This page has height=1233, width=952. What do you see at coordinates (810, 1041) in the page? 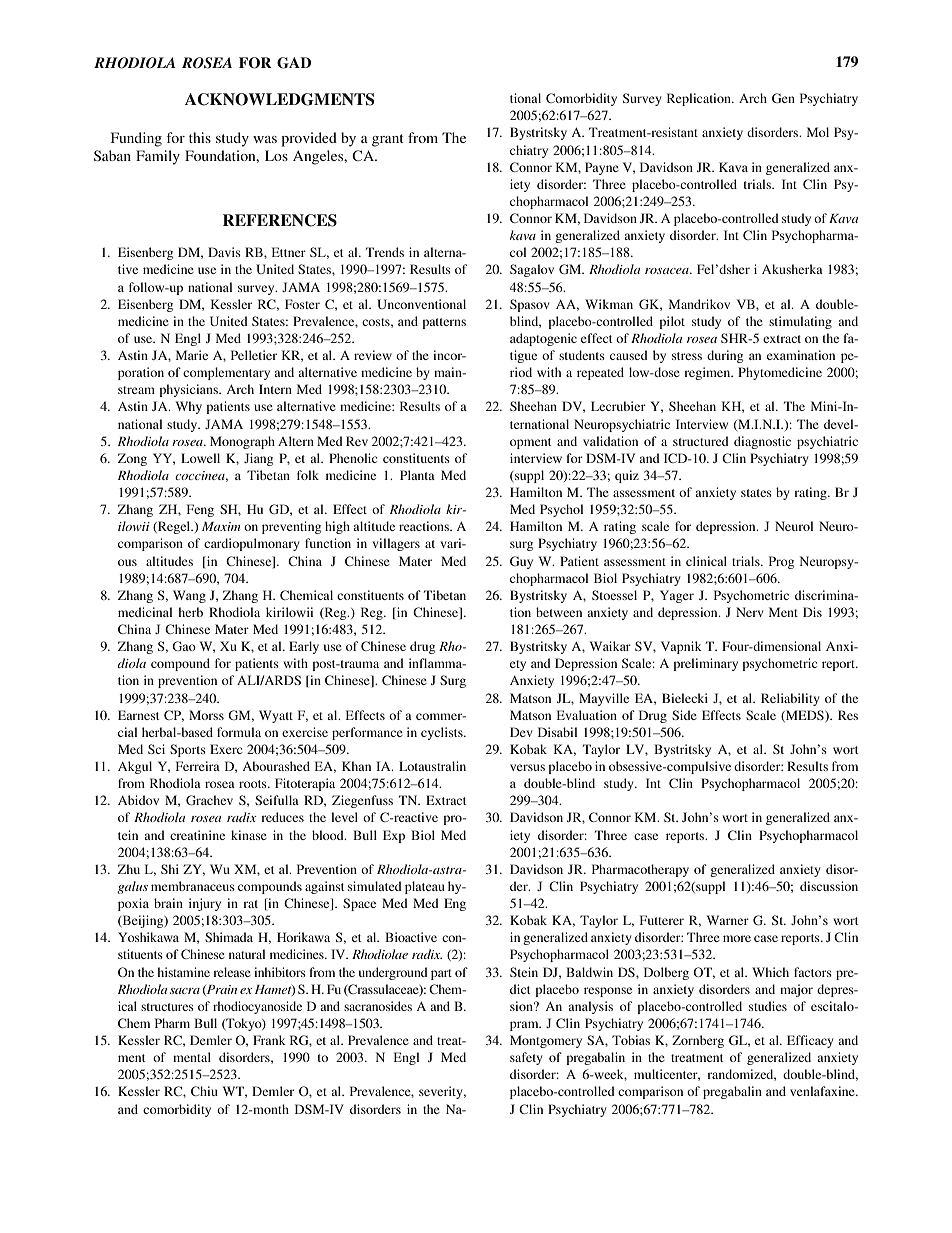
I see `Efficacy` at bounding box center [810, 1041].
